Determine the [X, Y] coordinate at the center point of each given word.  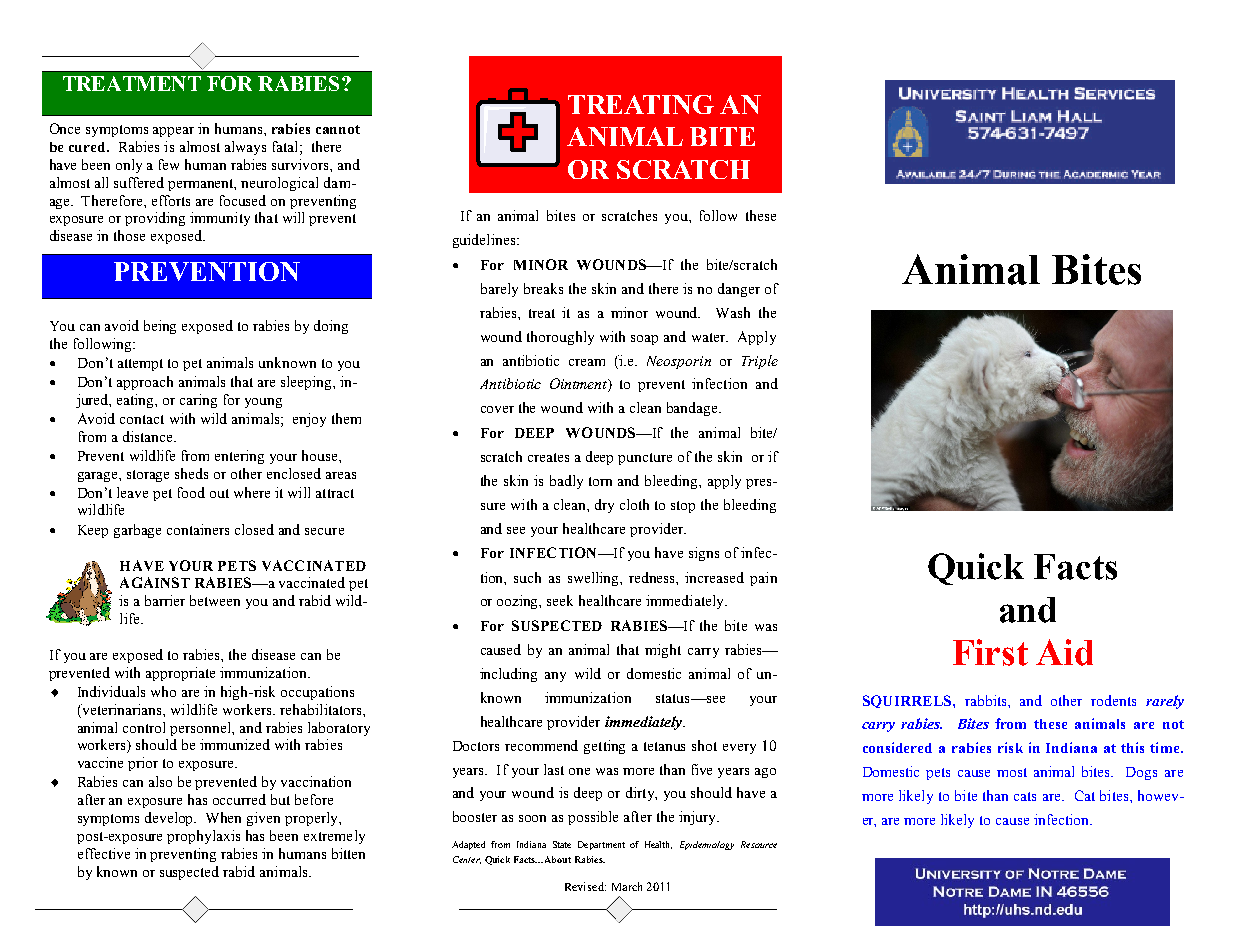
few [169, 164]
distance [149, 436]
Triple [760, 362]
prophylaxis [203, 837]
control [144, 727]
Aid [1064, 652]
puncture [645, 459]
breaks [543, 288]
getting [604, 747]
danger [739, 290]
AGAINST [155, 582]
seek [560, 600]
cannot [338, 129]
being [160, 327]
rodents [1113, 700]
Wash [733, 312]
